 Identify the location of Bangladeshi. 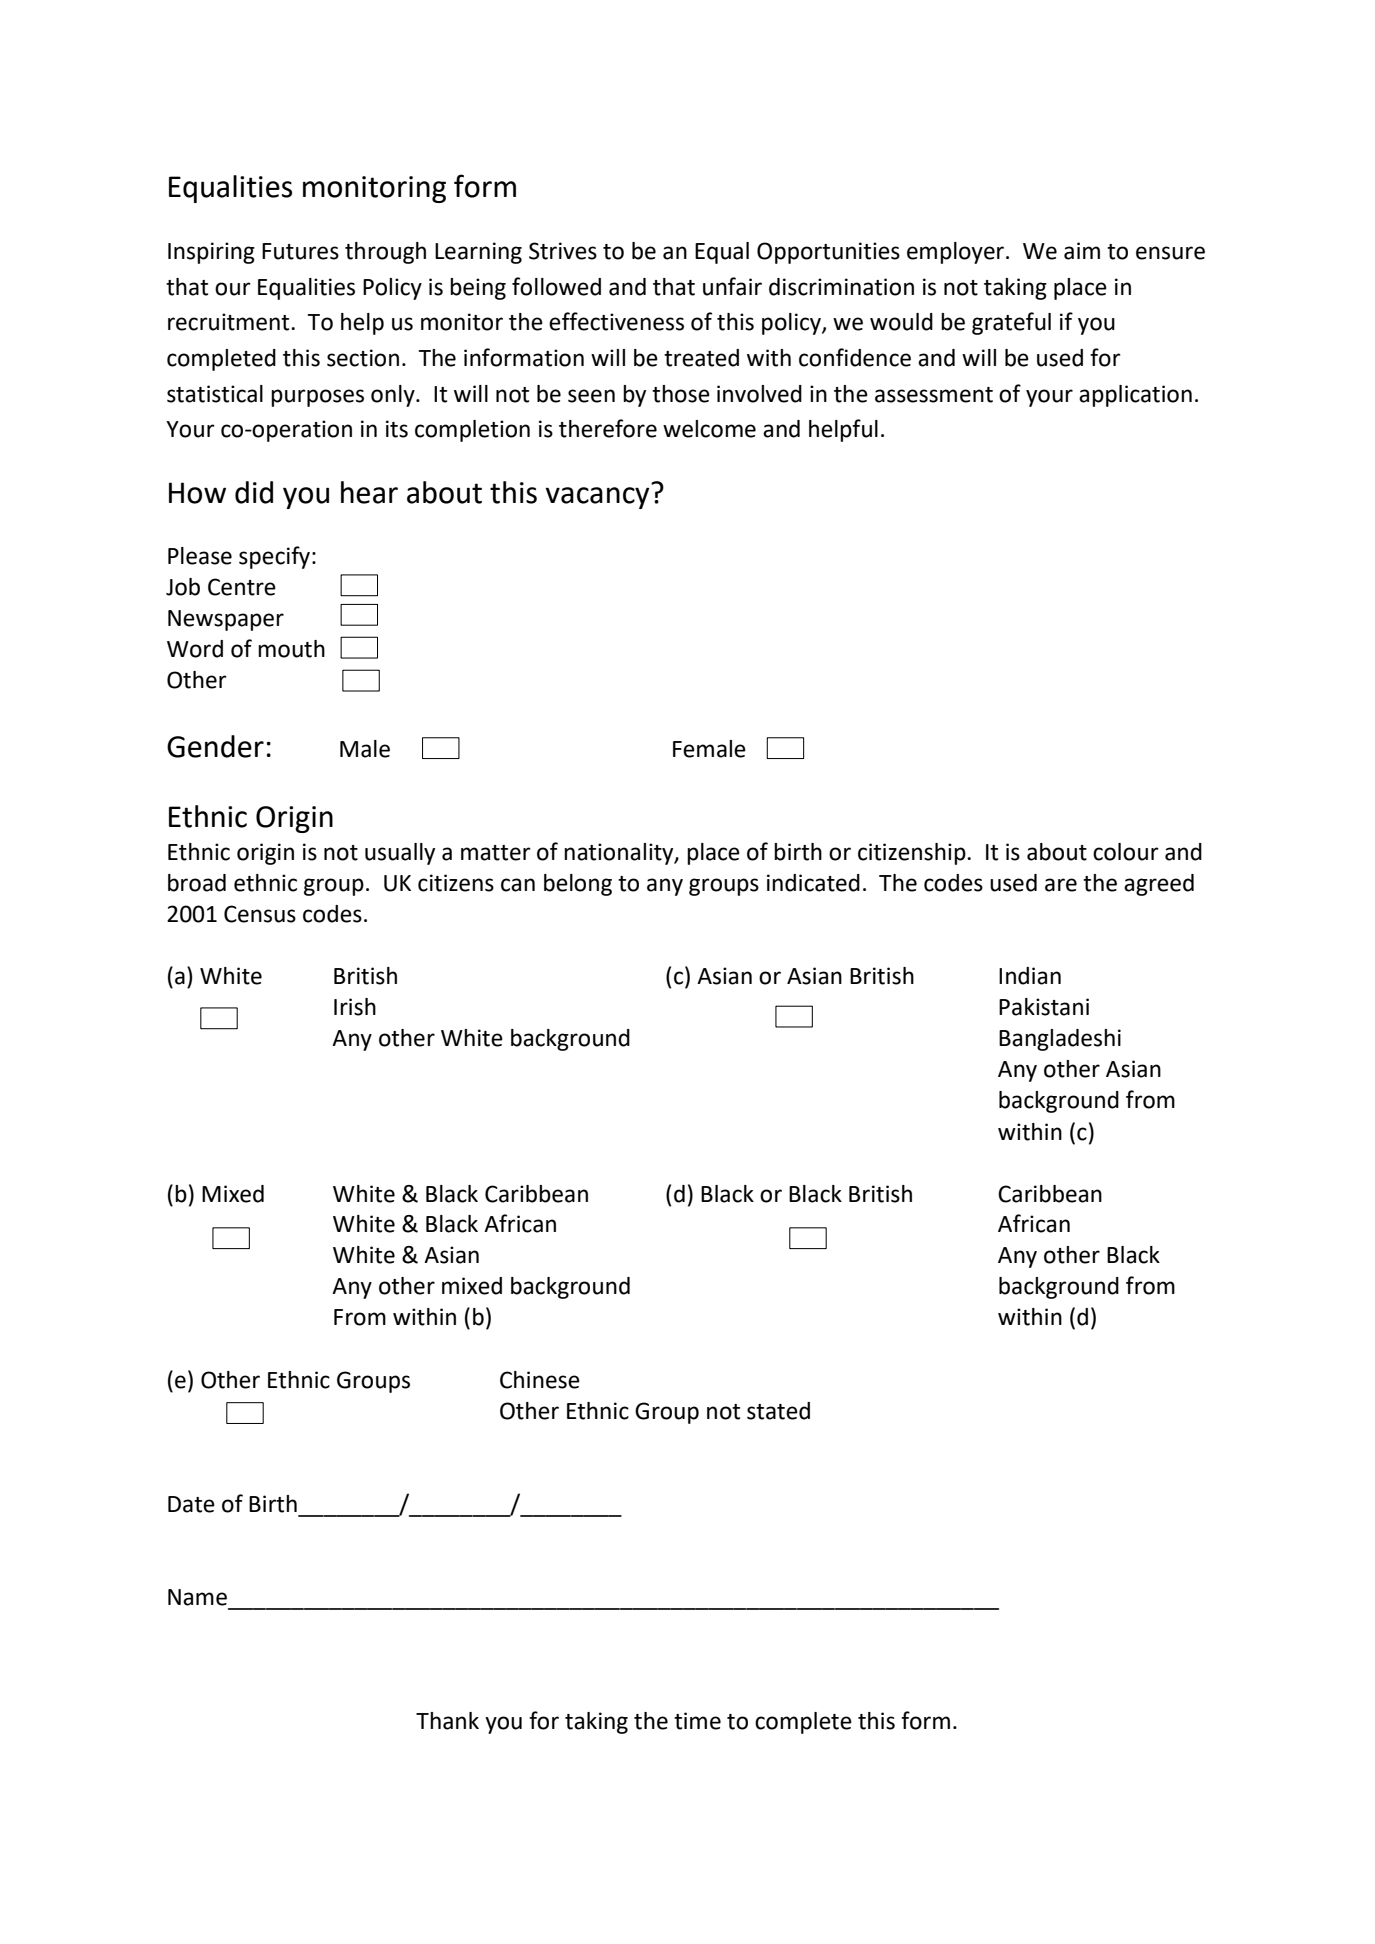
(1060, 1040).
